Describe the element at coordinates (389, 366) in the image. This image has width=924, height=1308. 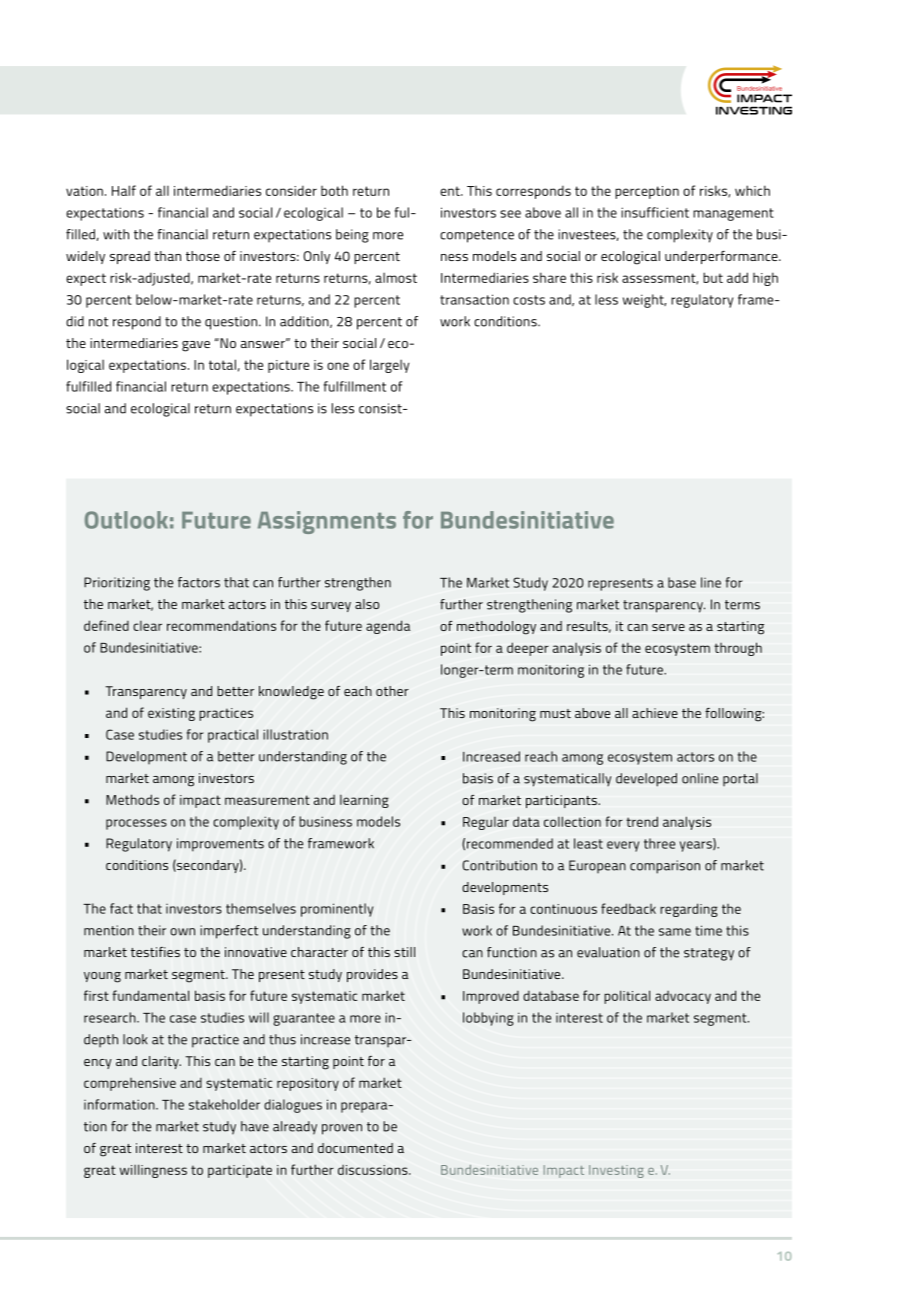
I see `largely` at that location.
